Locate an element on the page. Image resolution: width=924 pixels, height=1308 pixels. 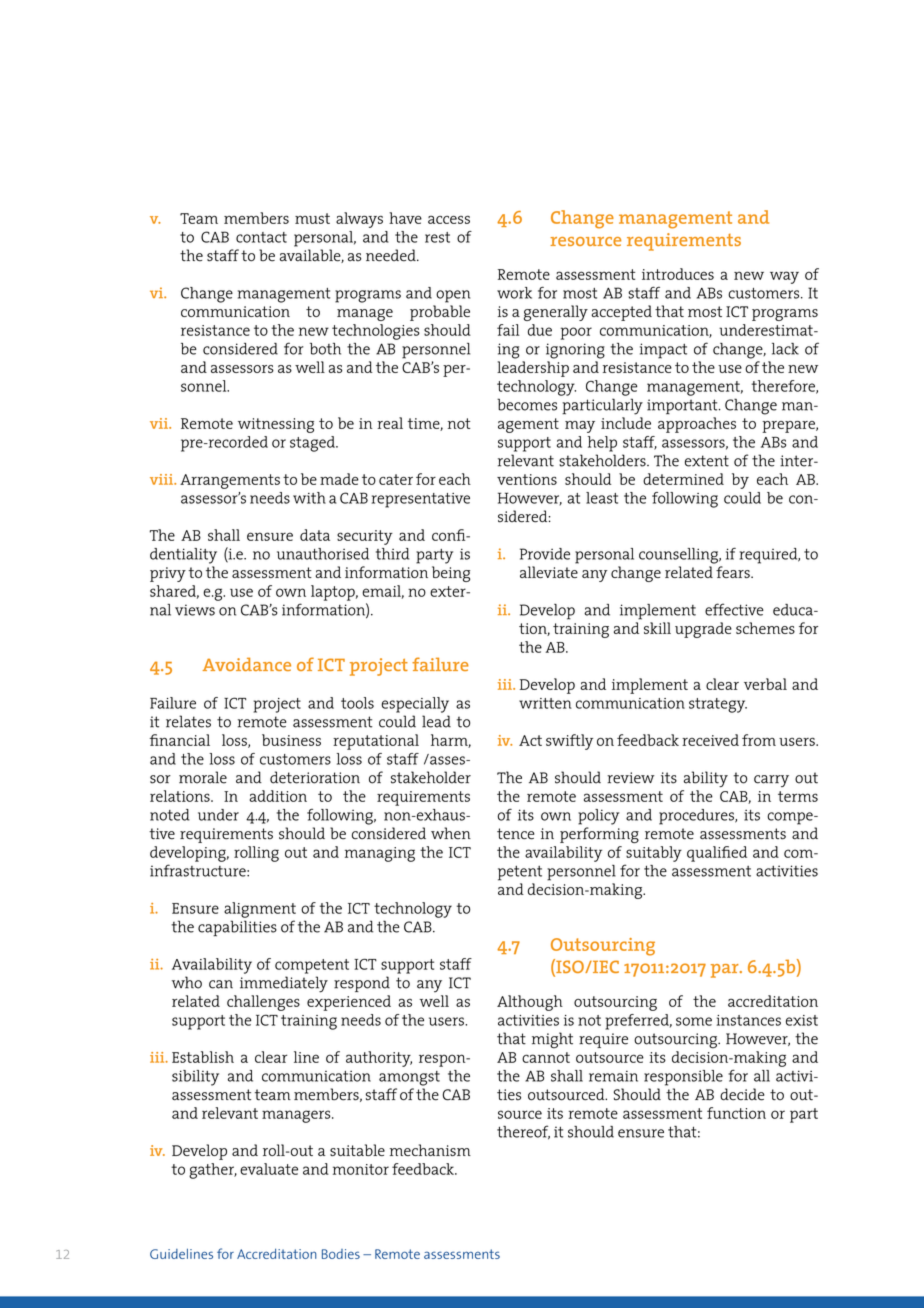
qualified is located at coordinates (717, 854).
